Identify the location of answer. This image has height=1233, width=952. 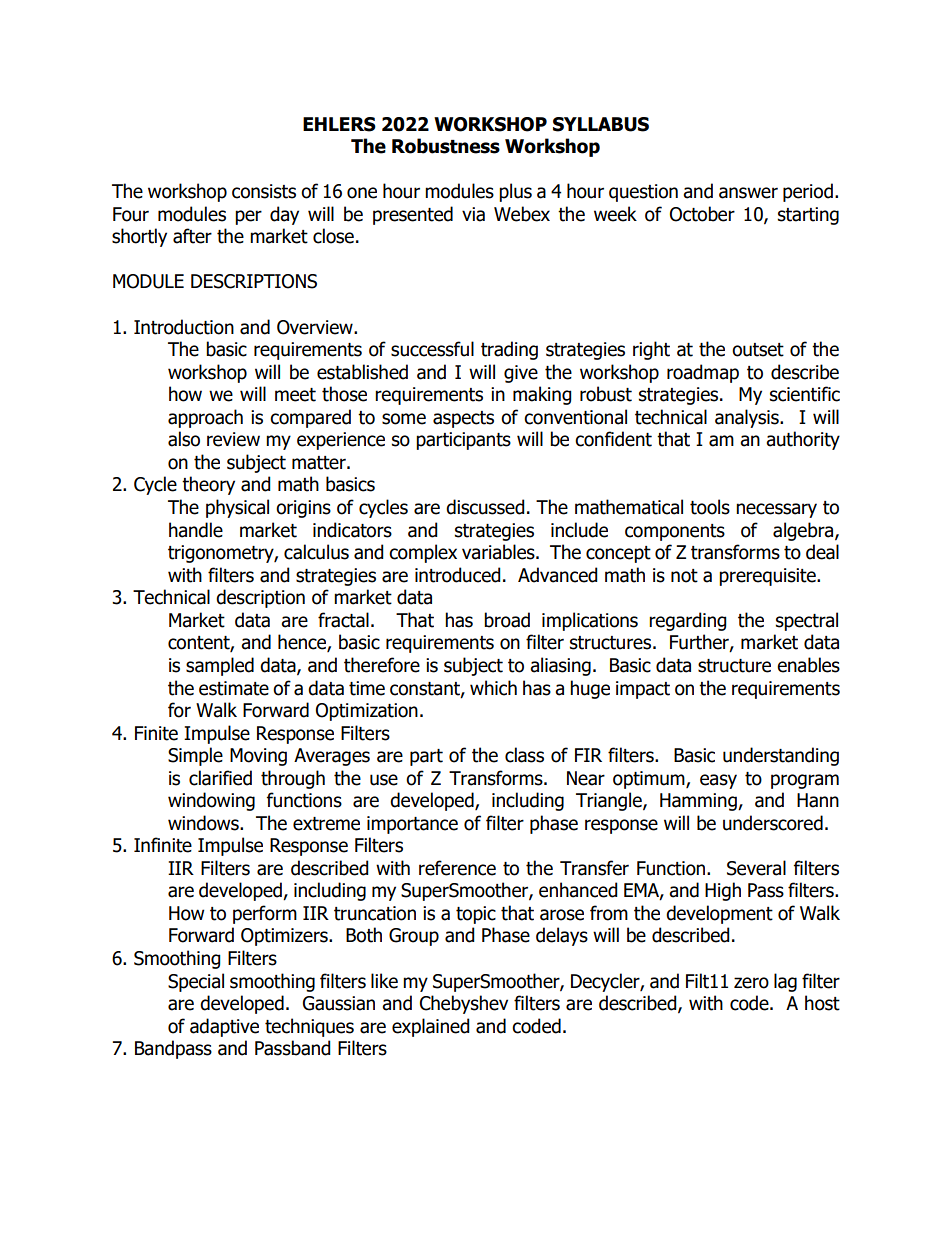
(748, 193).
